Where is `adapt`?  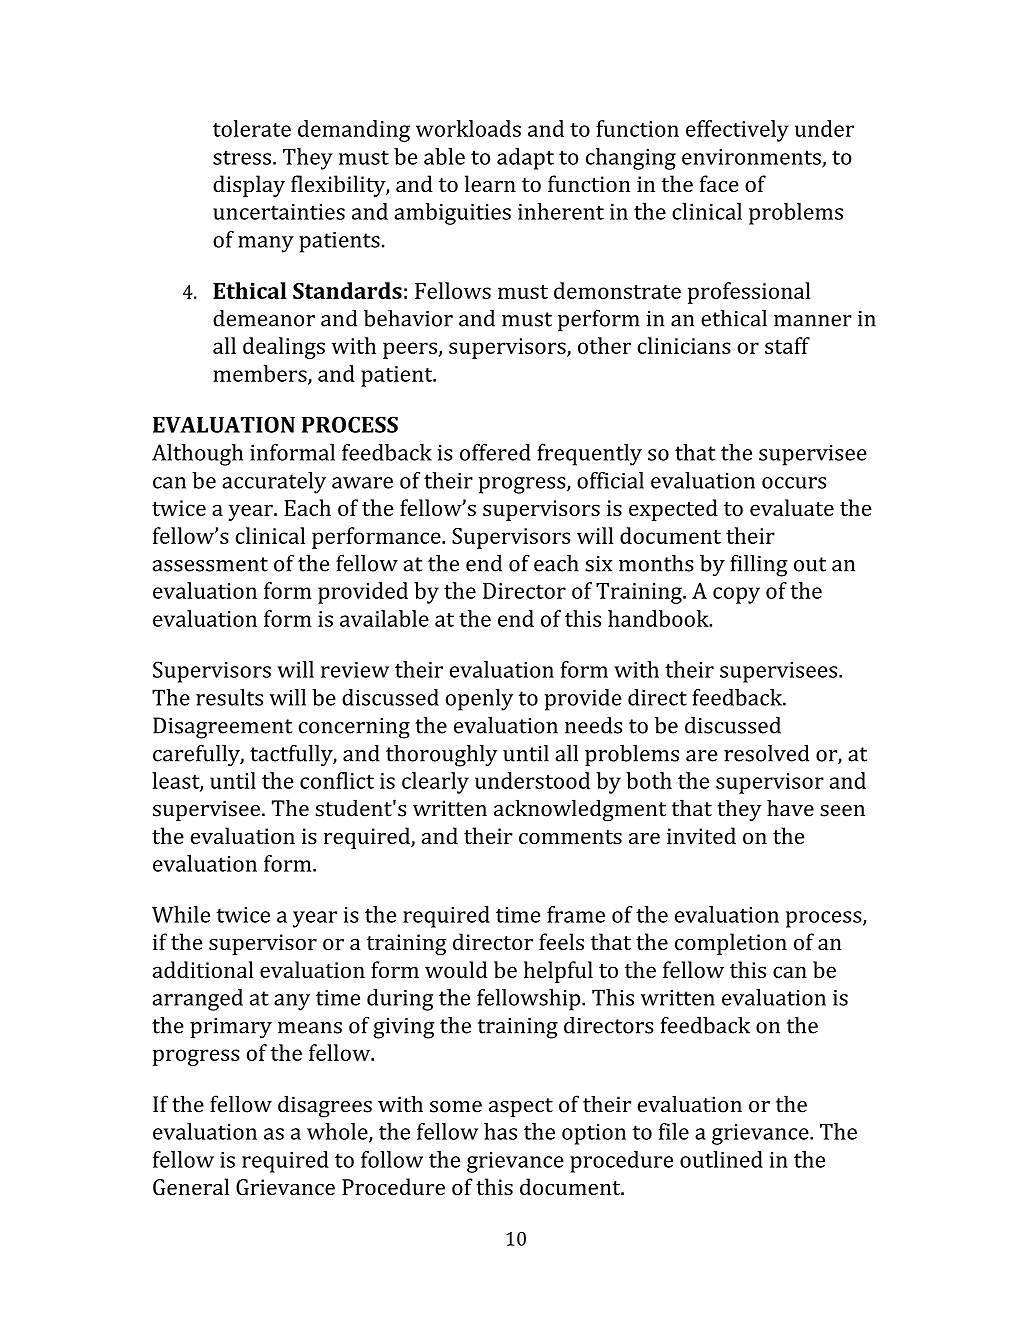
adapt is located at coordinates (525, 159).
